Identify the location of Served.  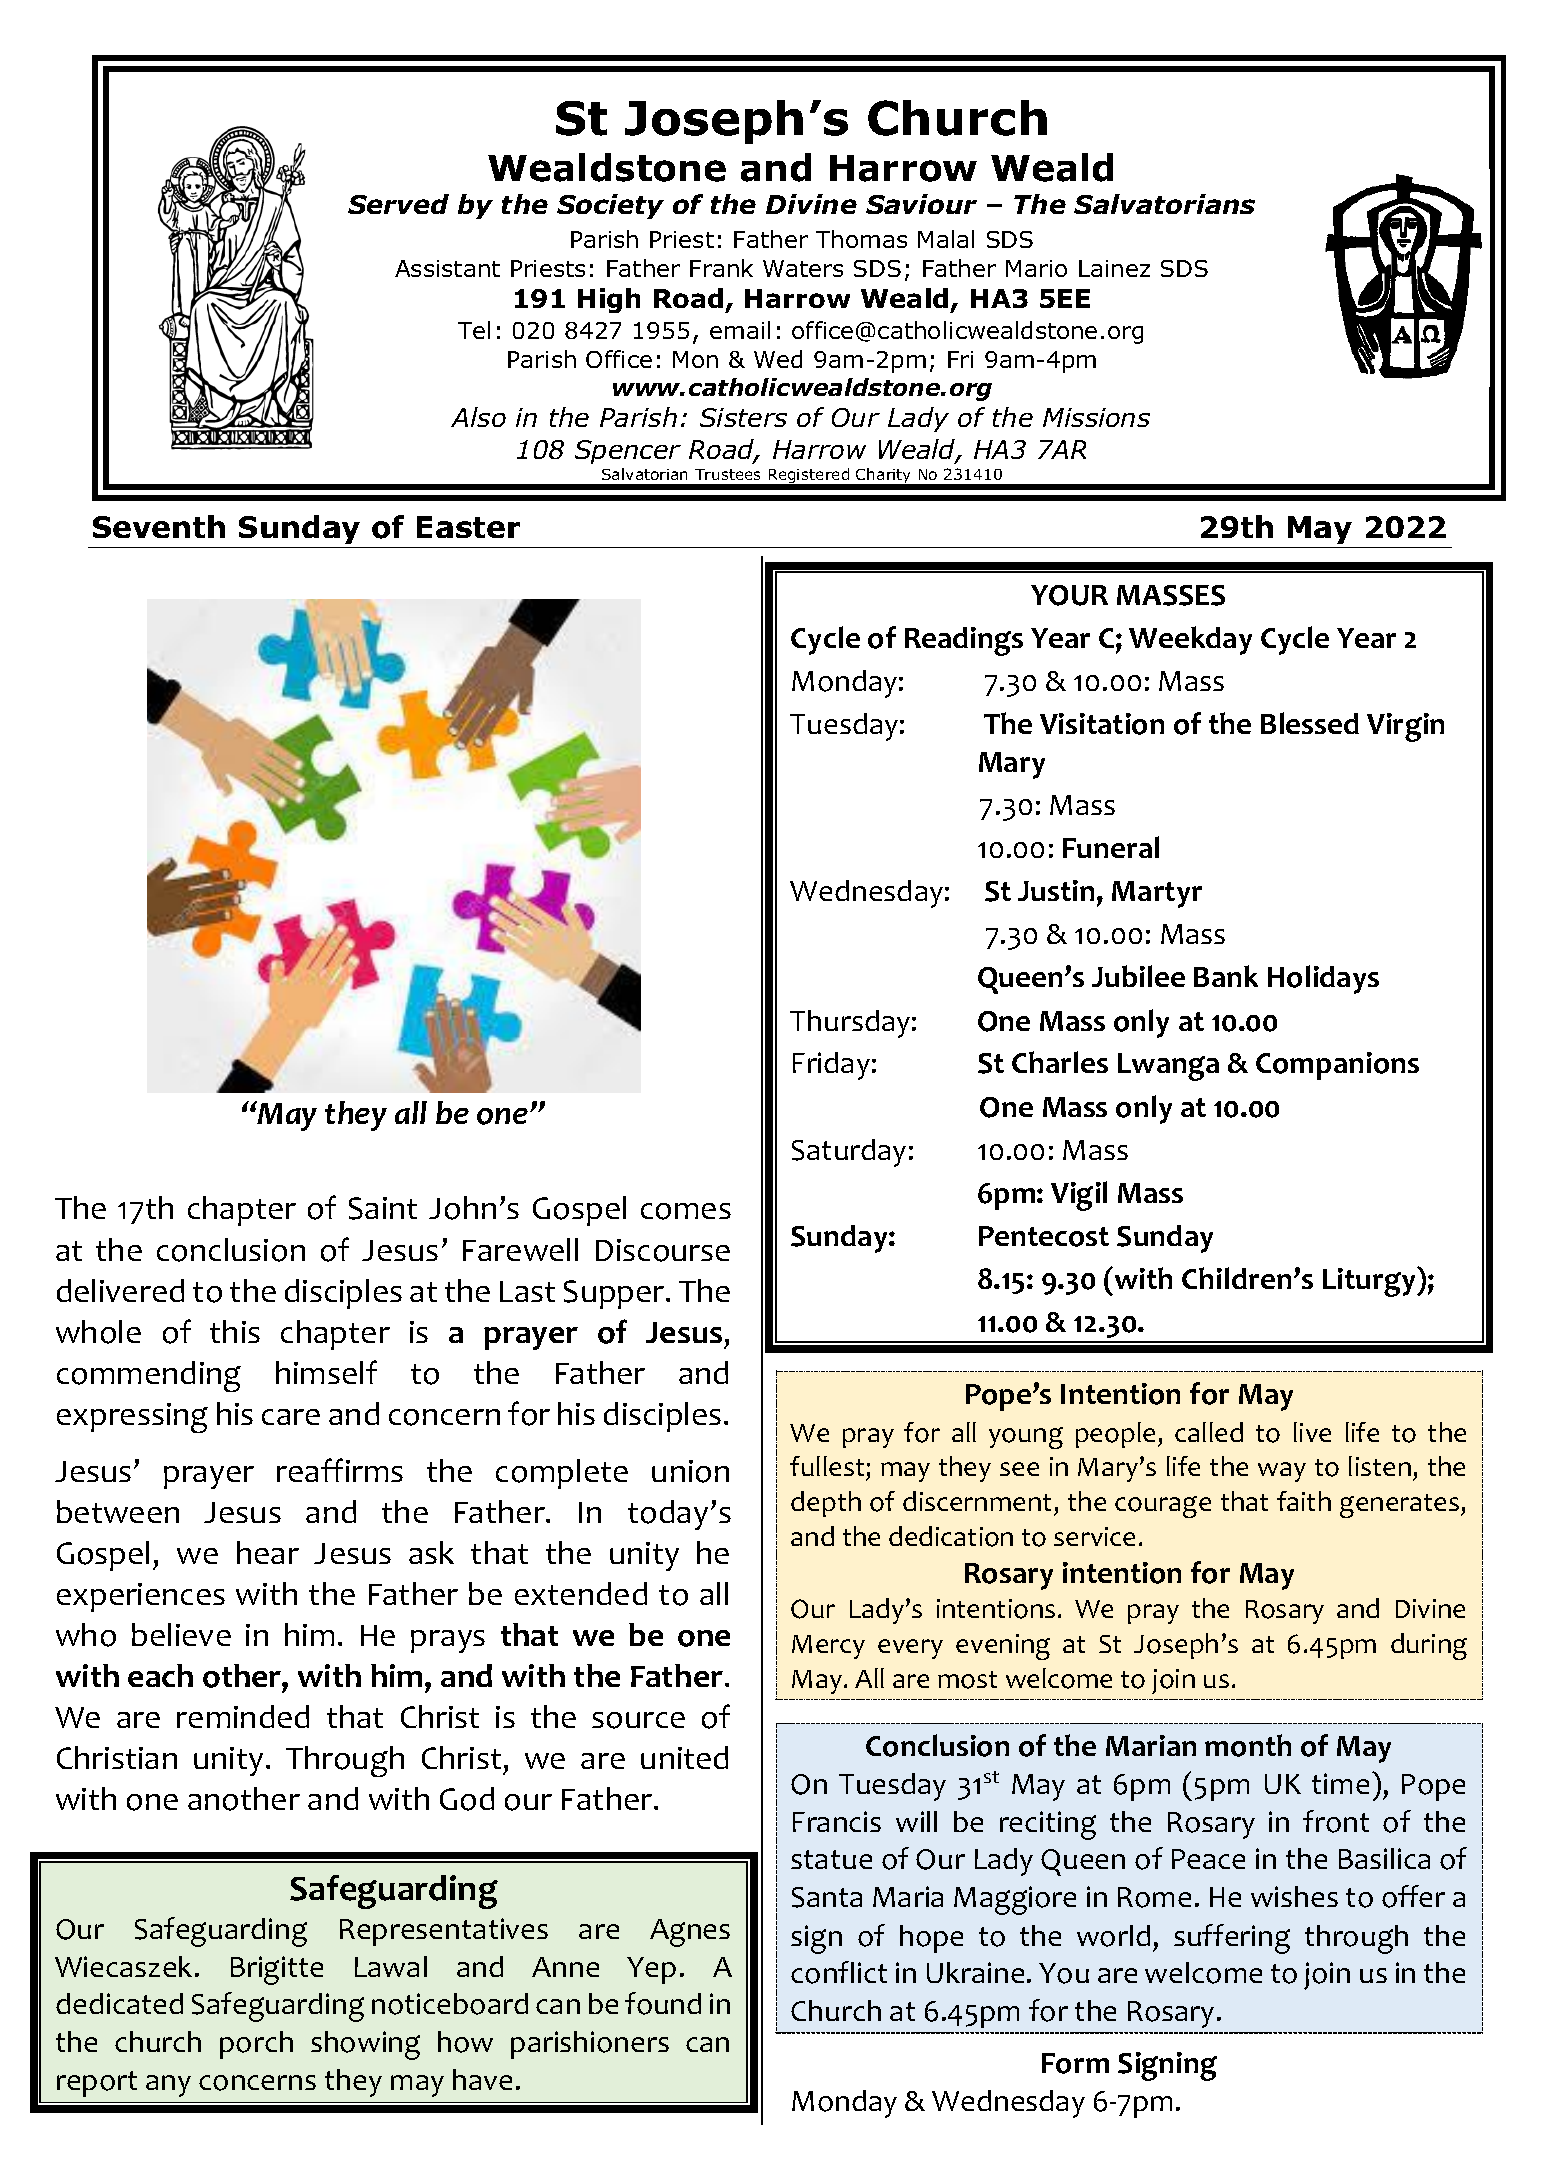
(398, 204).
